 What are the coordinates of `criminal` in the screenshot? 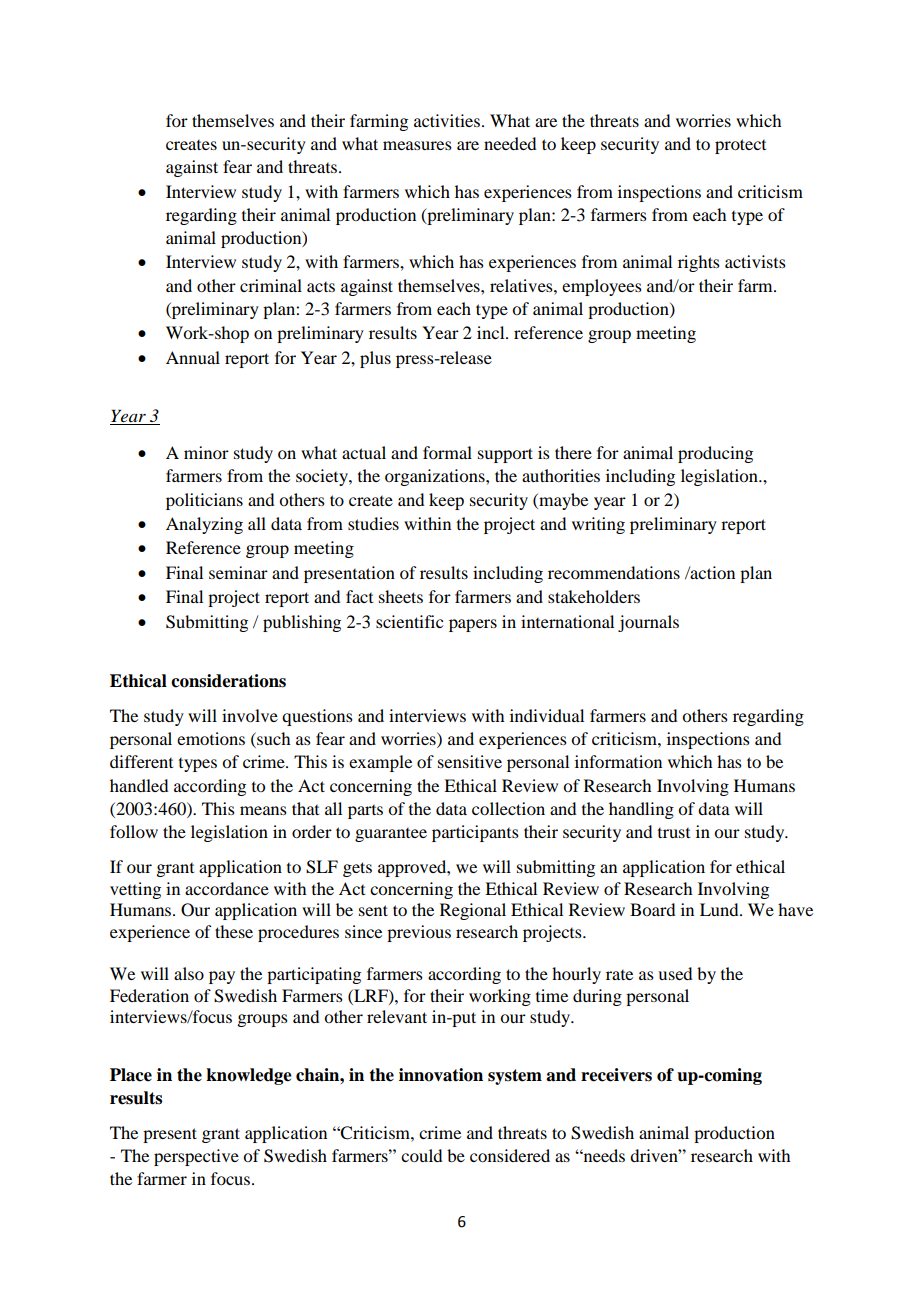 It's located at (271, 285).
